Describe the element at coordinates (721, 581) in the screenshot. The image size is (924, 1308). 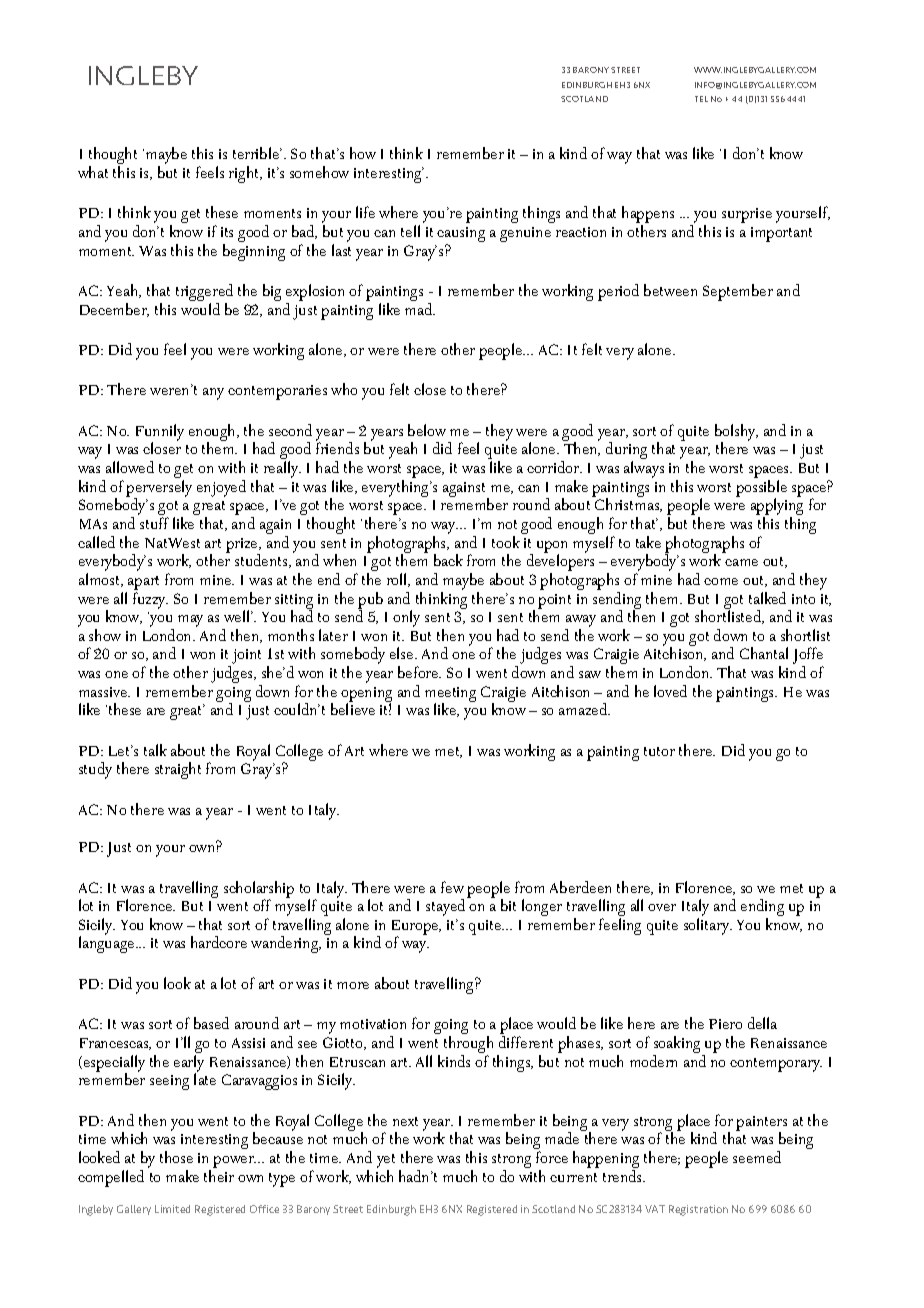
I see `come` at that location.
